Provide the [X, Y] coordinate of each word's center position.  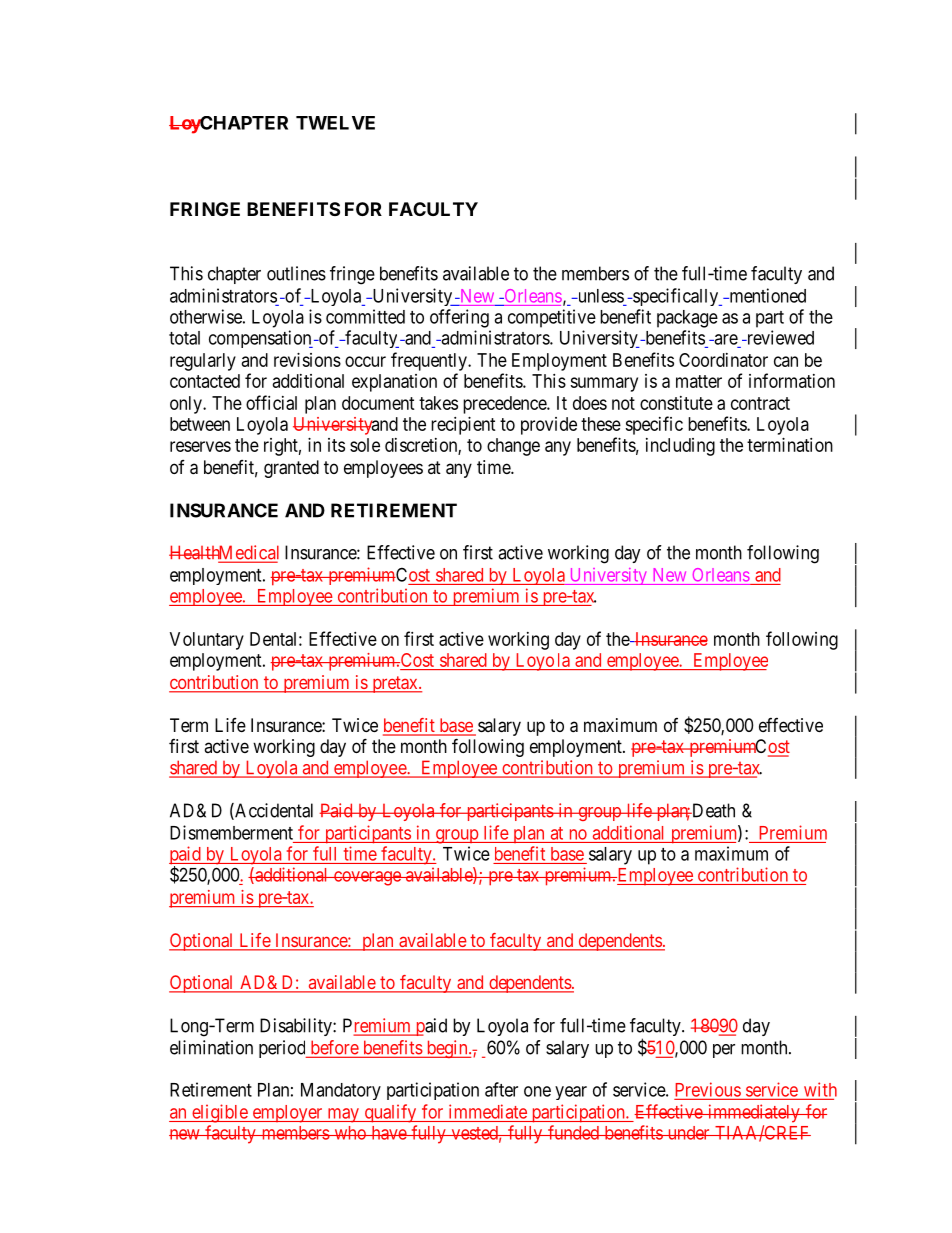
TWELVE [335, 123]
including [680, 447]
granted [291, 469]
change [513, 447]
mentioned [766, 295]
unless [599, 296]
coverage [367, 878]
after [501, 1089]
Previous [708, 1089]
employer [287, 1114]
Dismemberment [231, 832]
